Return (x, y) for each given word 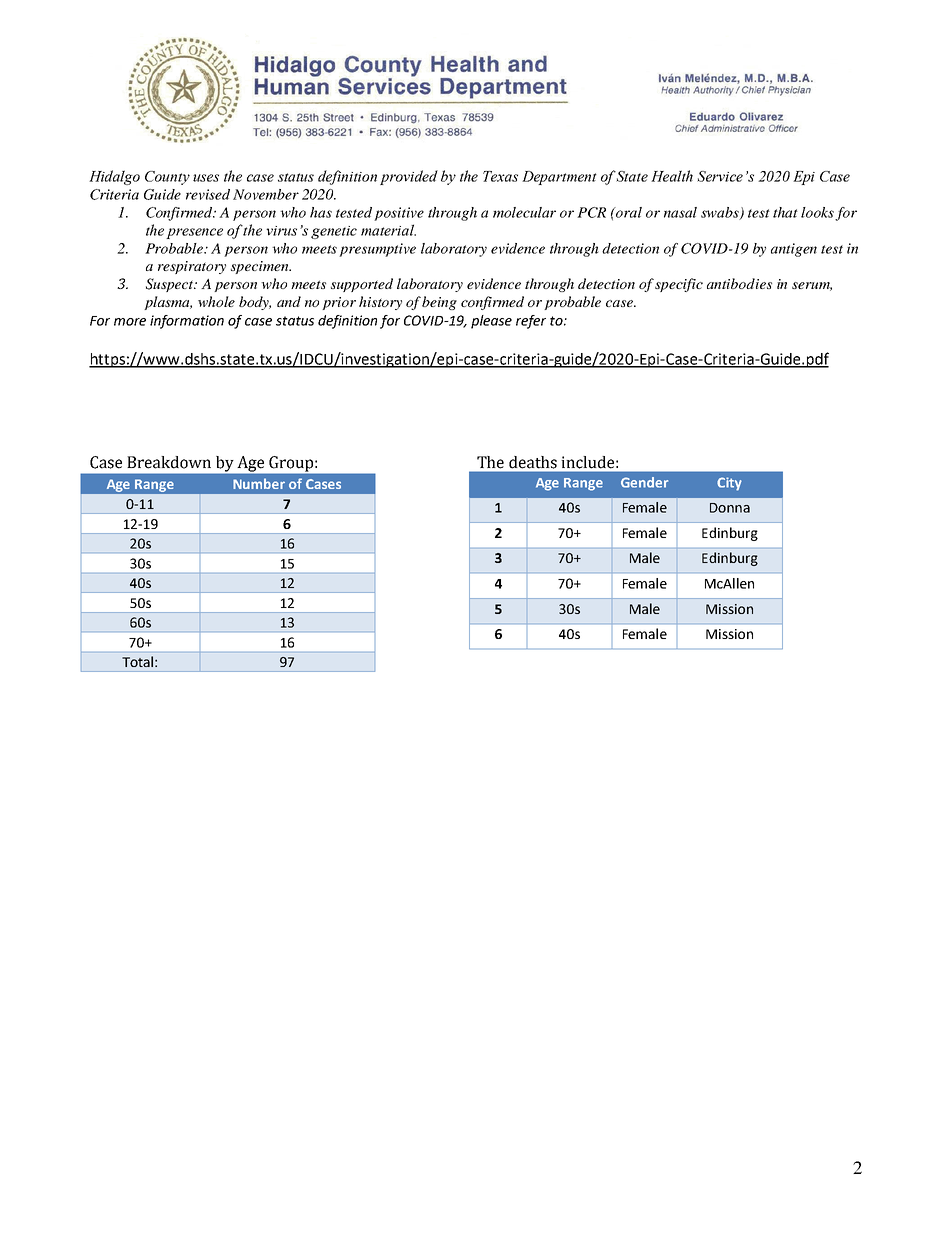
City (729, 484)
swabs (721, 213)
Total (139, 661)
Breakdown (169, 462)
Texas (500, 176)
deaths (533, 462)
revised (208, 194)
